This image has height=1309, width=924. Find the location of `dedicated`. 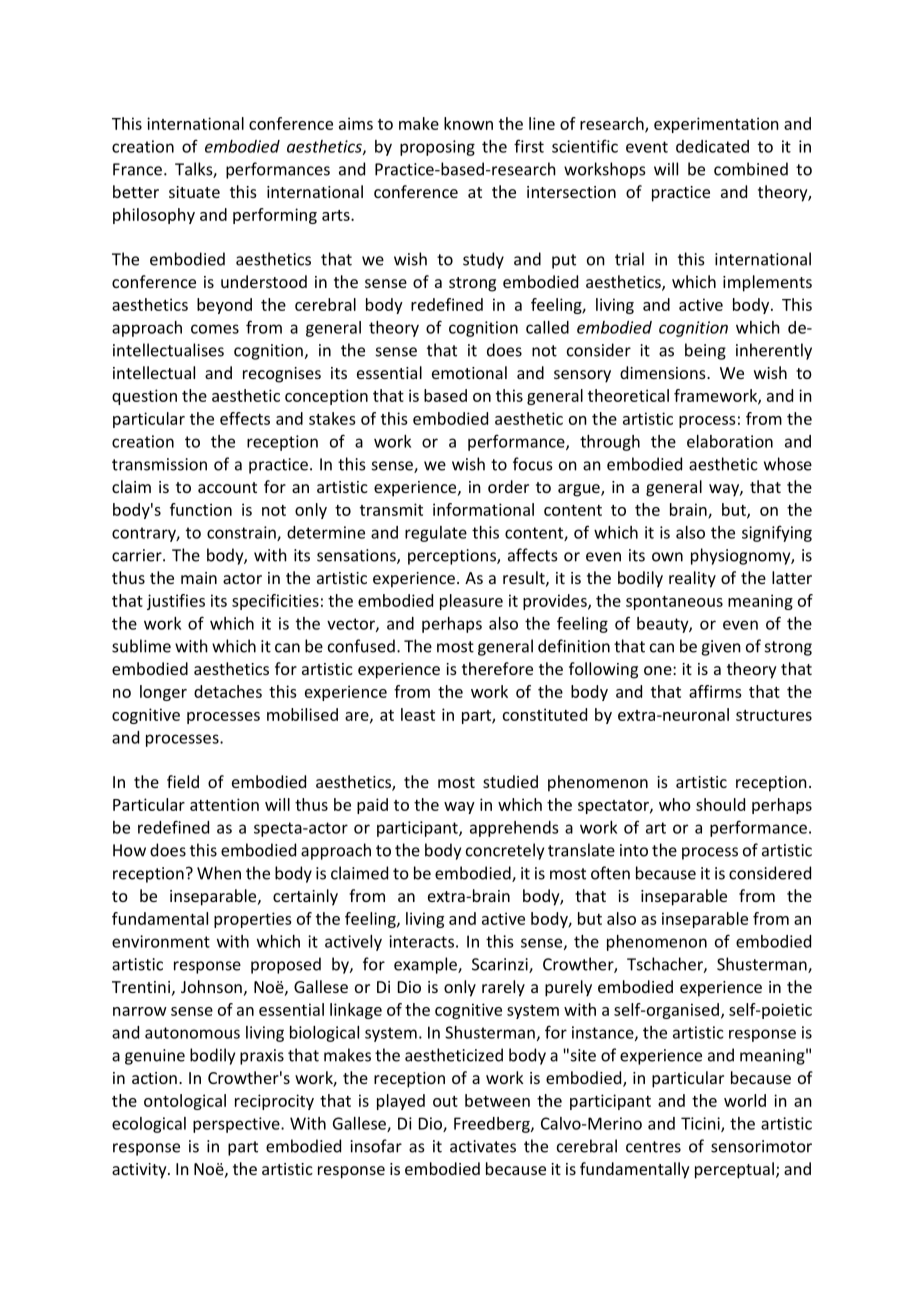

dedicated is located at coordinates (712, 146).
